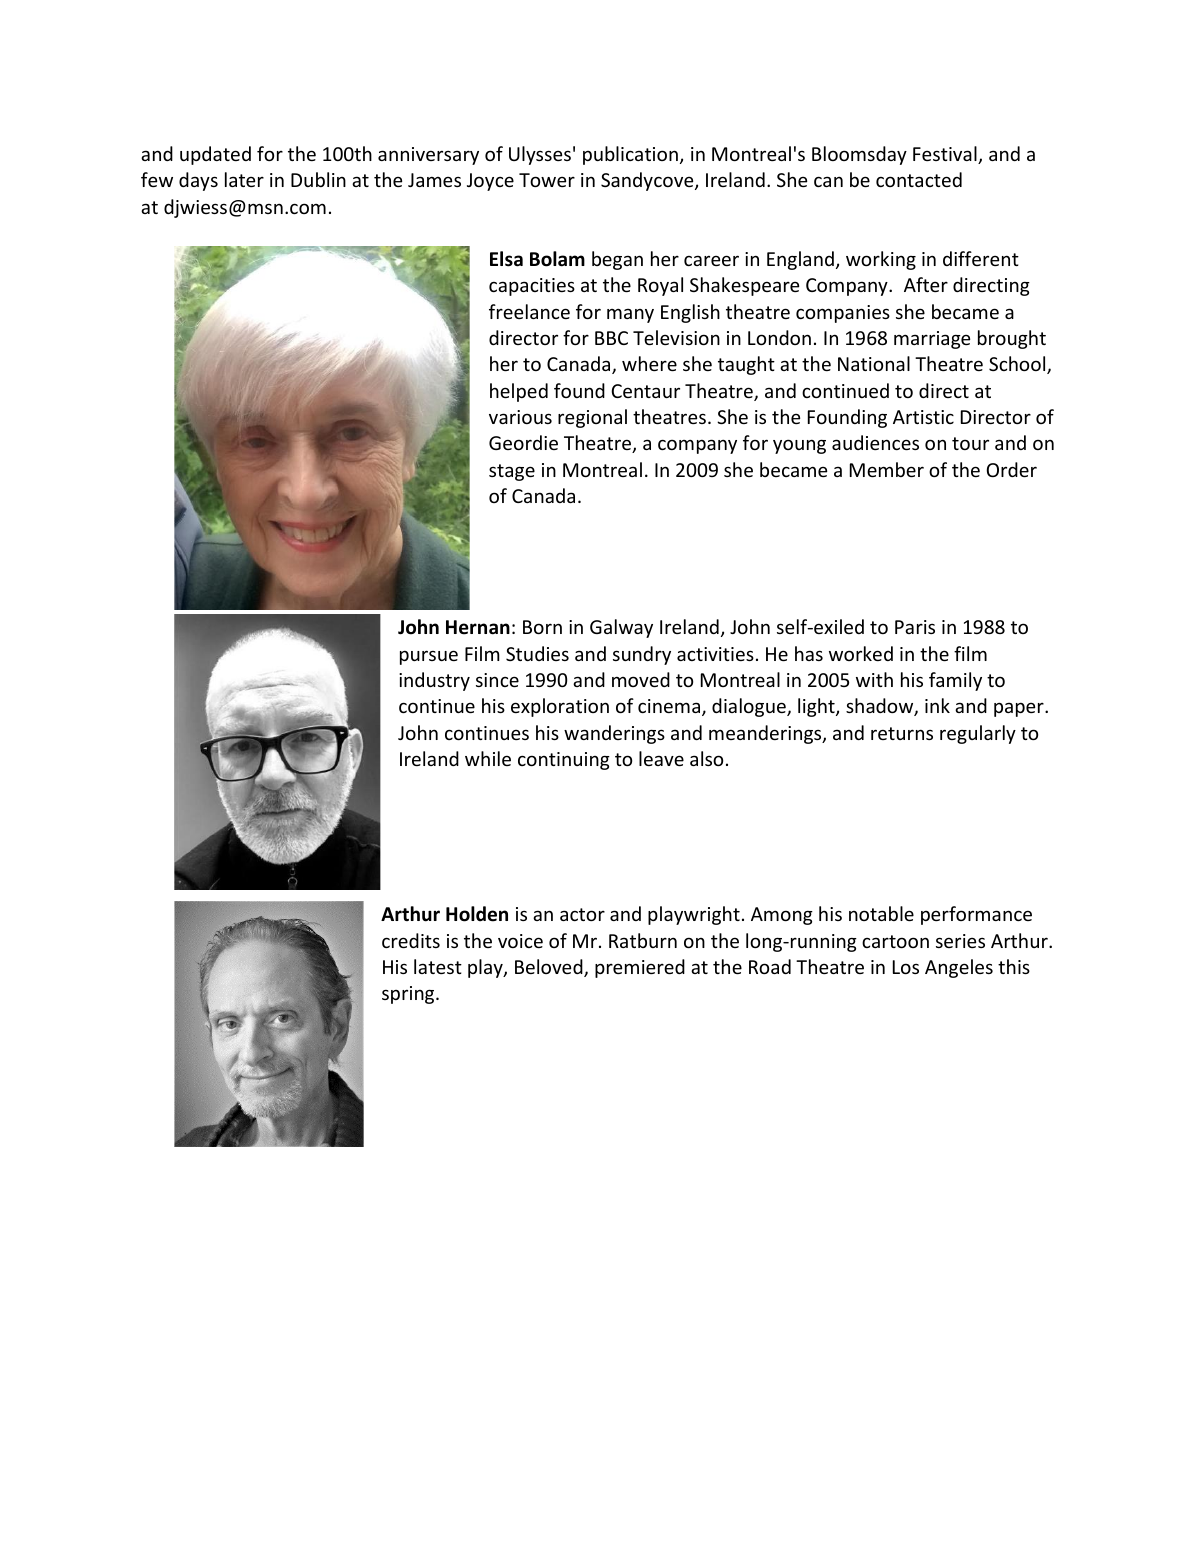 The width and height of the page is (1198, 1551). What do you see at coordinates (902, 733) in the page?
I see `returns` at bounding box center [902, 733].
